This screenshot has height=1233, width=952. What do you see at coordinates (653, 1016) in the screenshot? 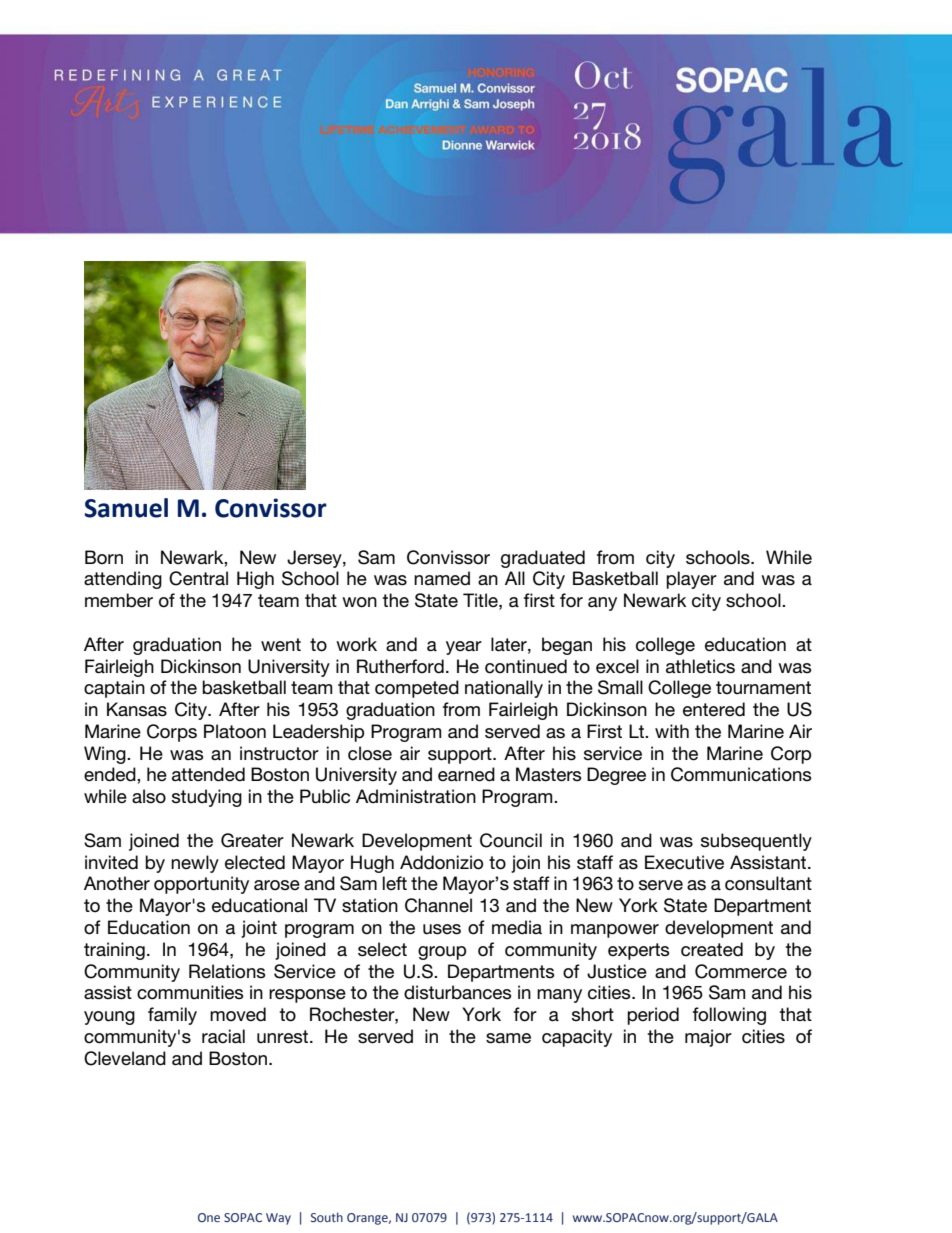
I see `period` at bounding box center [653, 1016].
